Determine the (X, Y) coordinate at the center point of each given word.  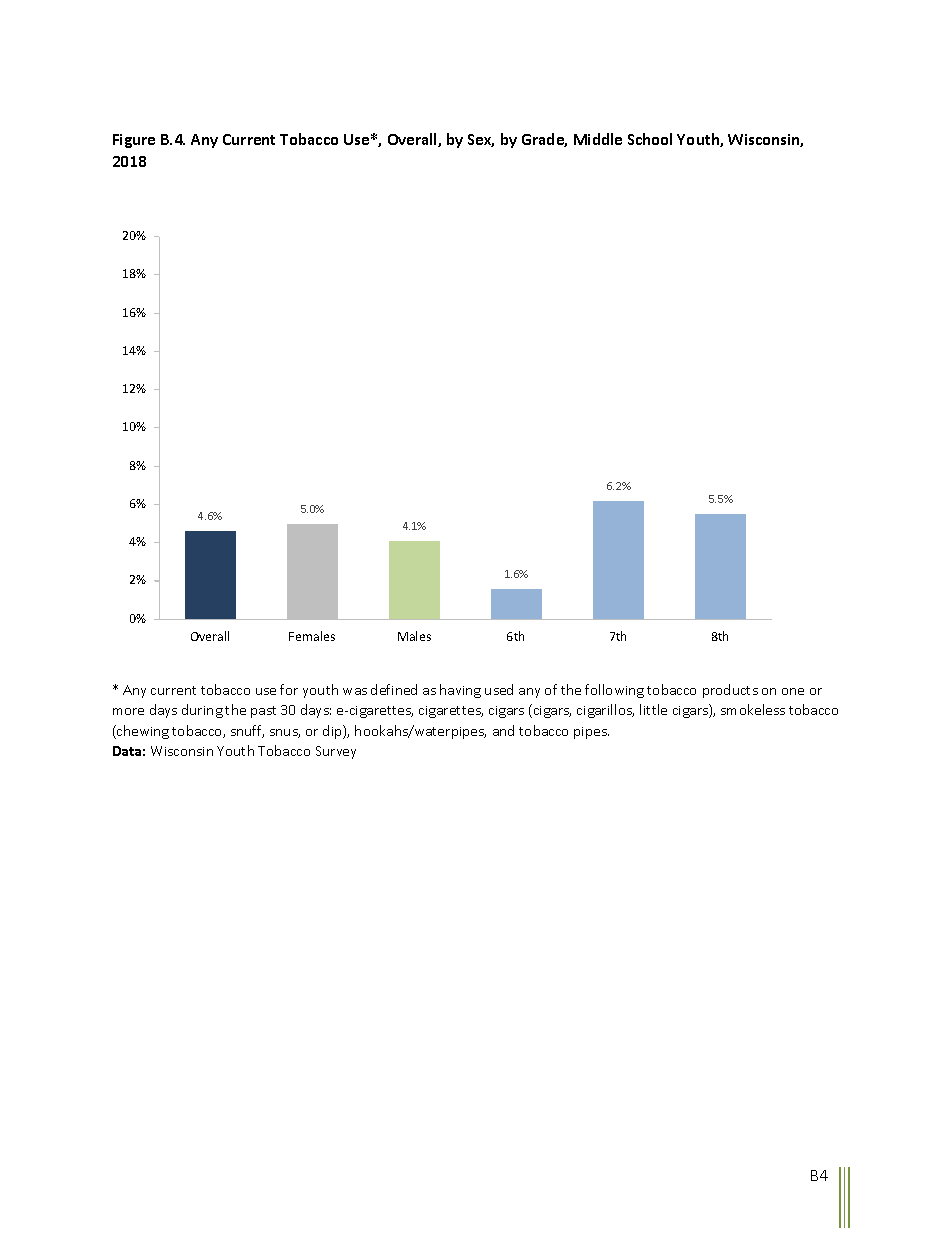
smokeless (753, 709)
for (289, 689)
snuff (247, 731)
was (355, 691)
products (730, 691)
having (460, 691)
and (503, 730)
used (499, 689)
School (650, 139)
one (793, 691)
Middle (598, 139)
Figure (134, 141)
